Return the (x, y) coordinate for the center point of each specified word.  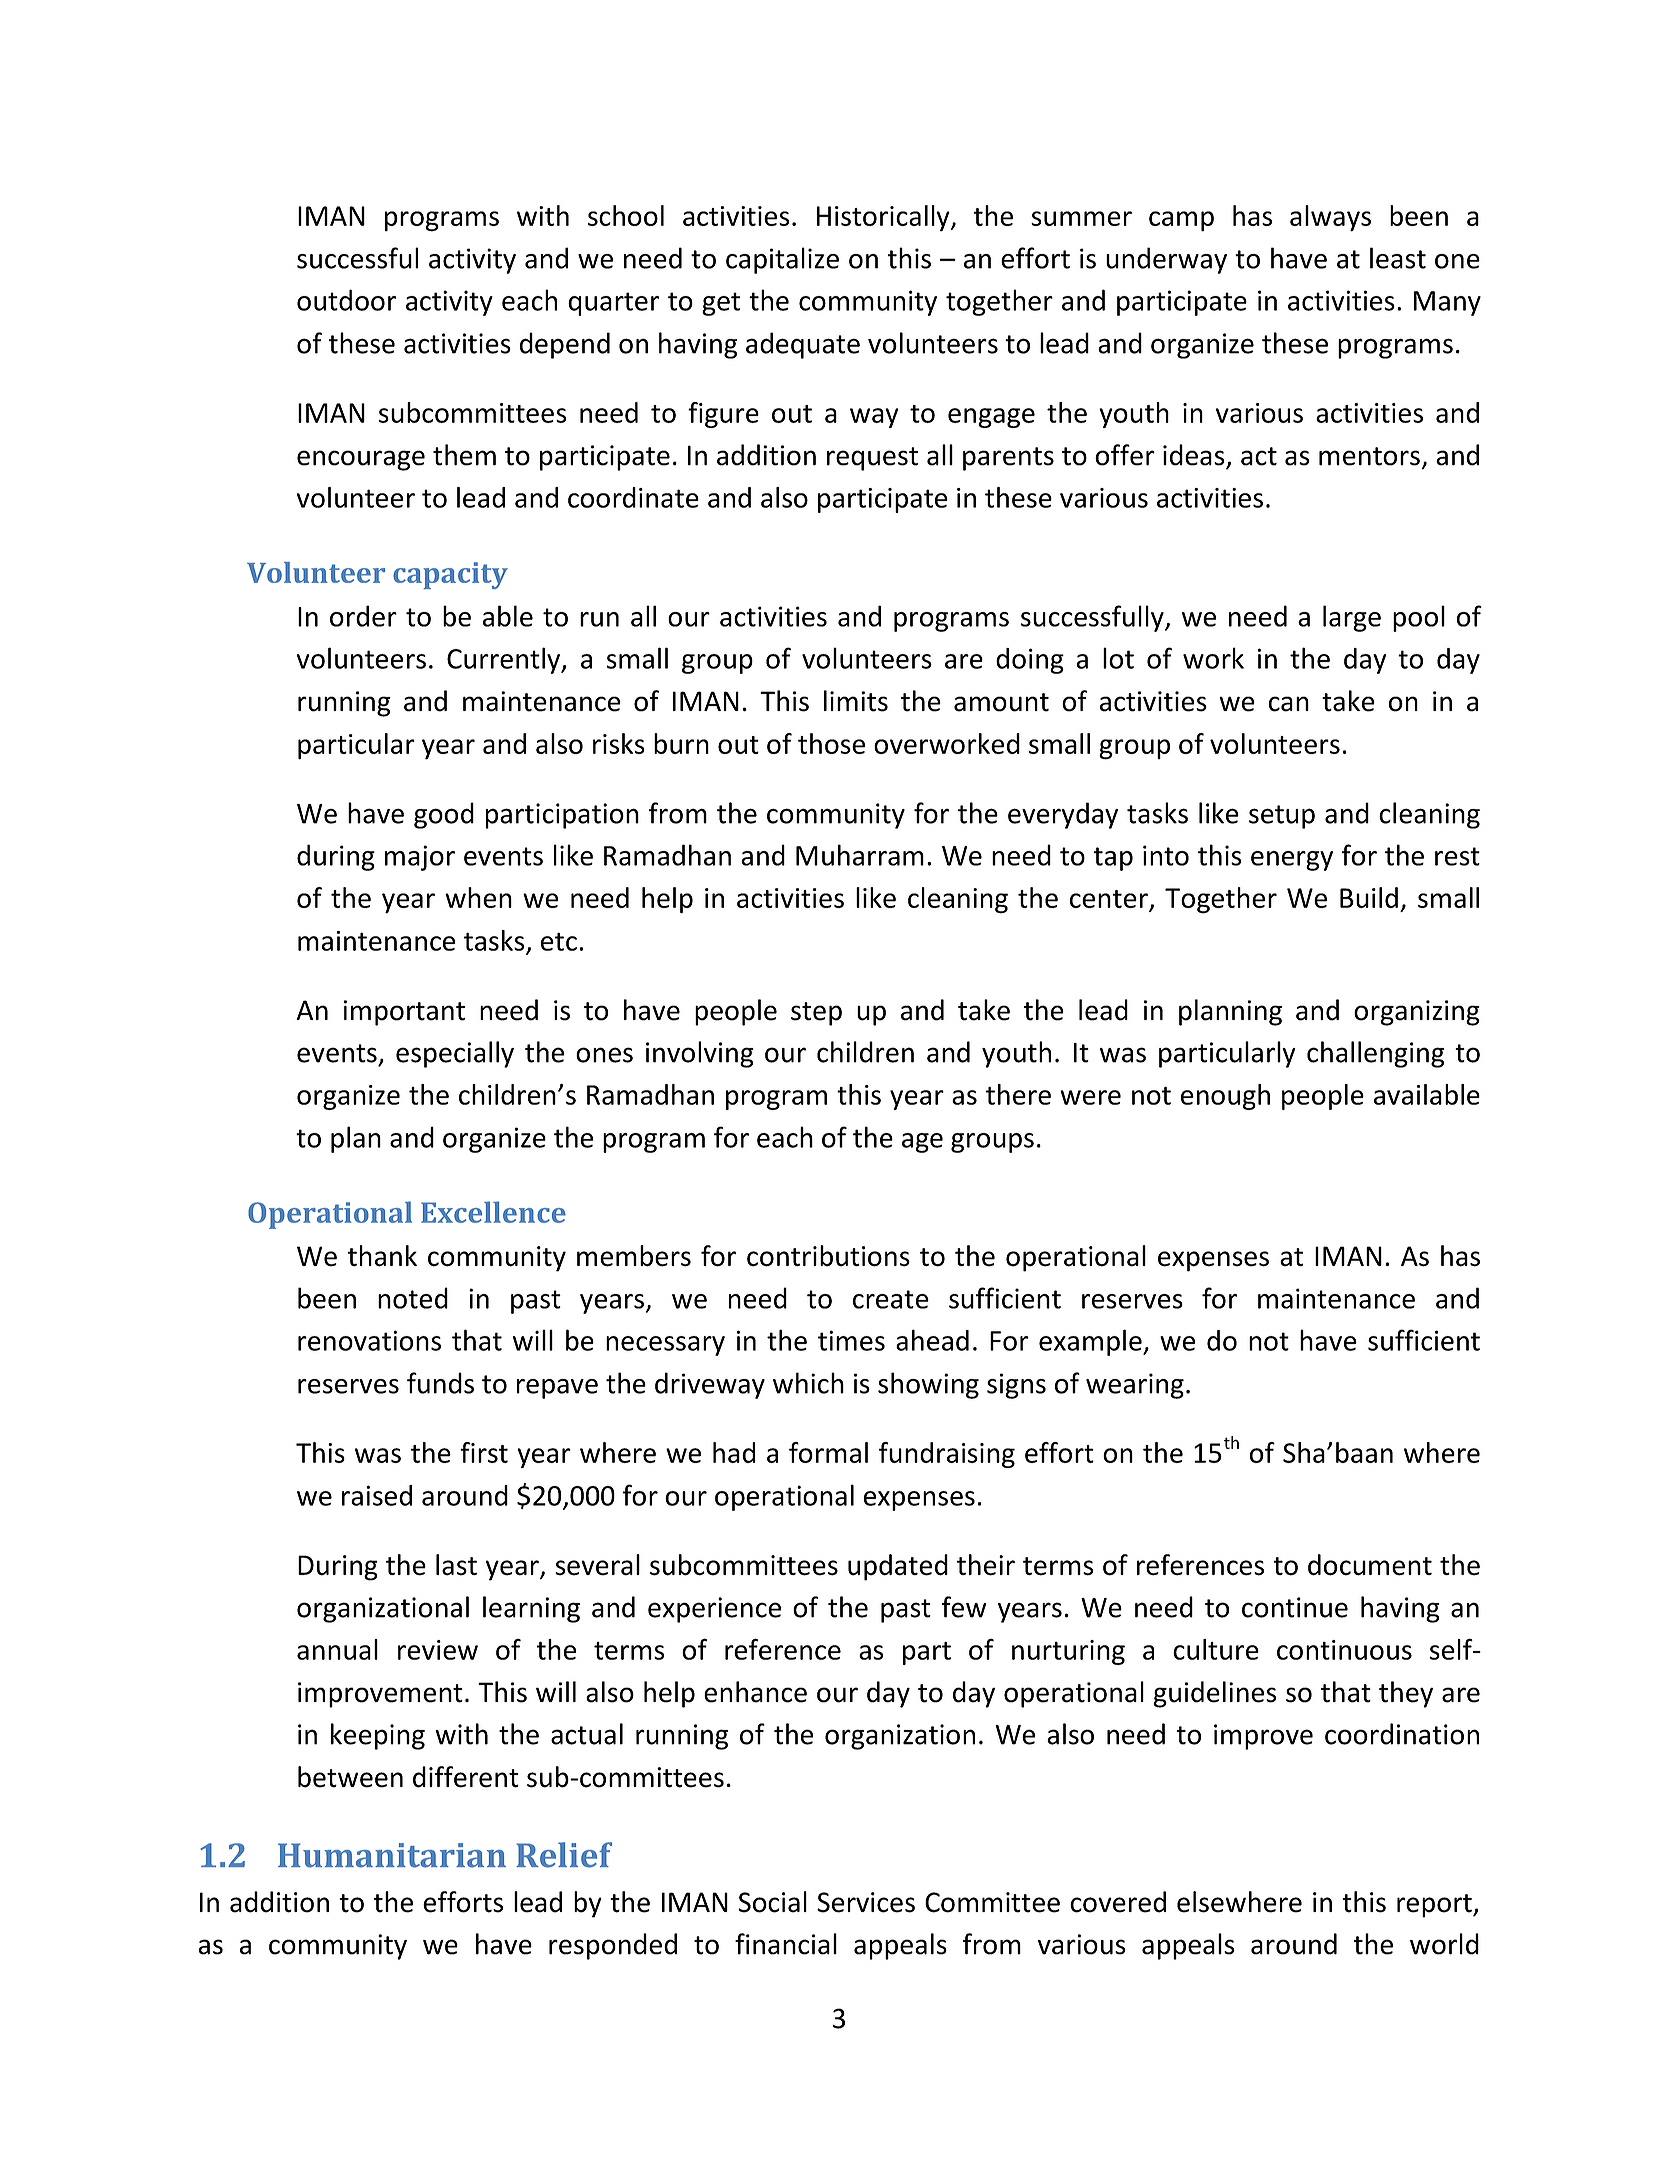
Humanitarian (392, 1855)
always (1330, 218)
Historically (884, 218)
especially (455, 1054)
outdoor (346, 300)
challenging (1375, 1054)
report (1435, 1906)
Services (866, 1902)
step (816, 1014)
